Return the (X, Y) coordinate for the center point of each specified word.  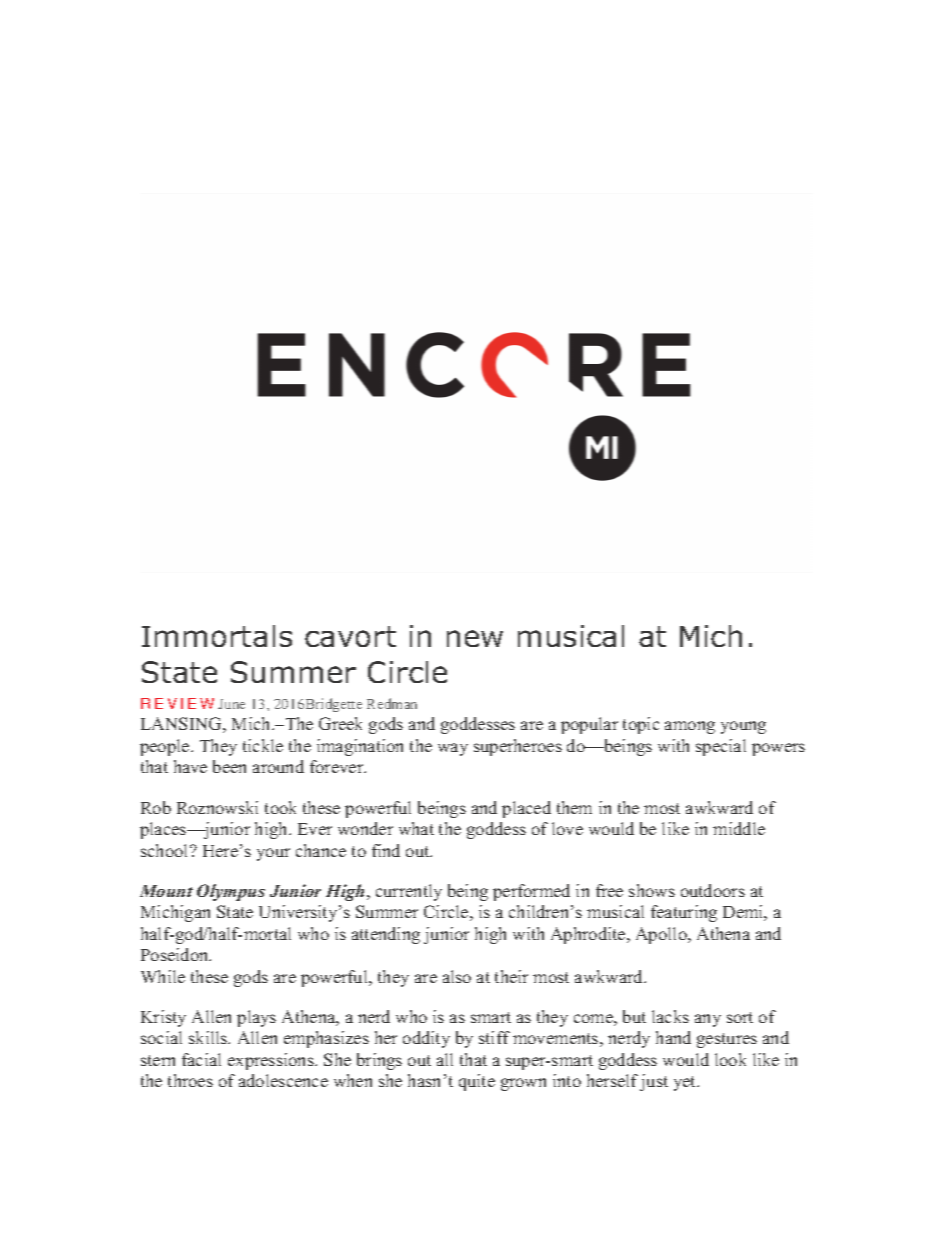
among (690, 727)
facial (201, 1059)
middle (739, 828)
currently (409, 892)
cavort (350, 636)
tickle (263, 745)
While (163, 976)
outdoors (713, 890)
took (280, 807)
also (457, 976)
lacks (670, 1016)
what (416, 828)
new (475, 638)
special (721, 747)
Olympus (231, 892)
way (453, 749)
